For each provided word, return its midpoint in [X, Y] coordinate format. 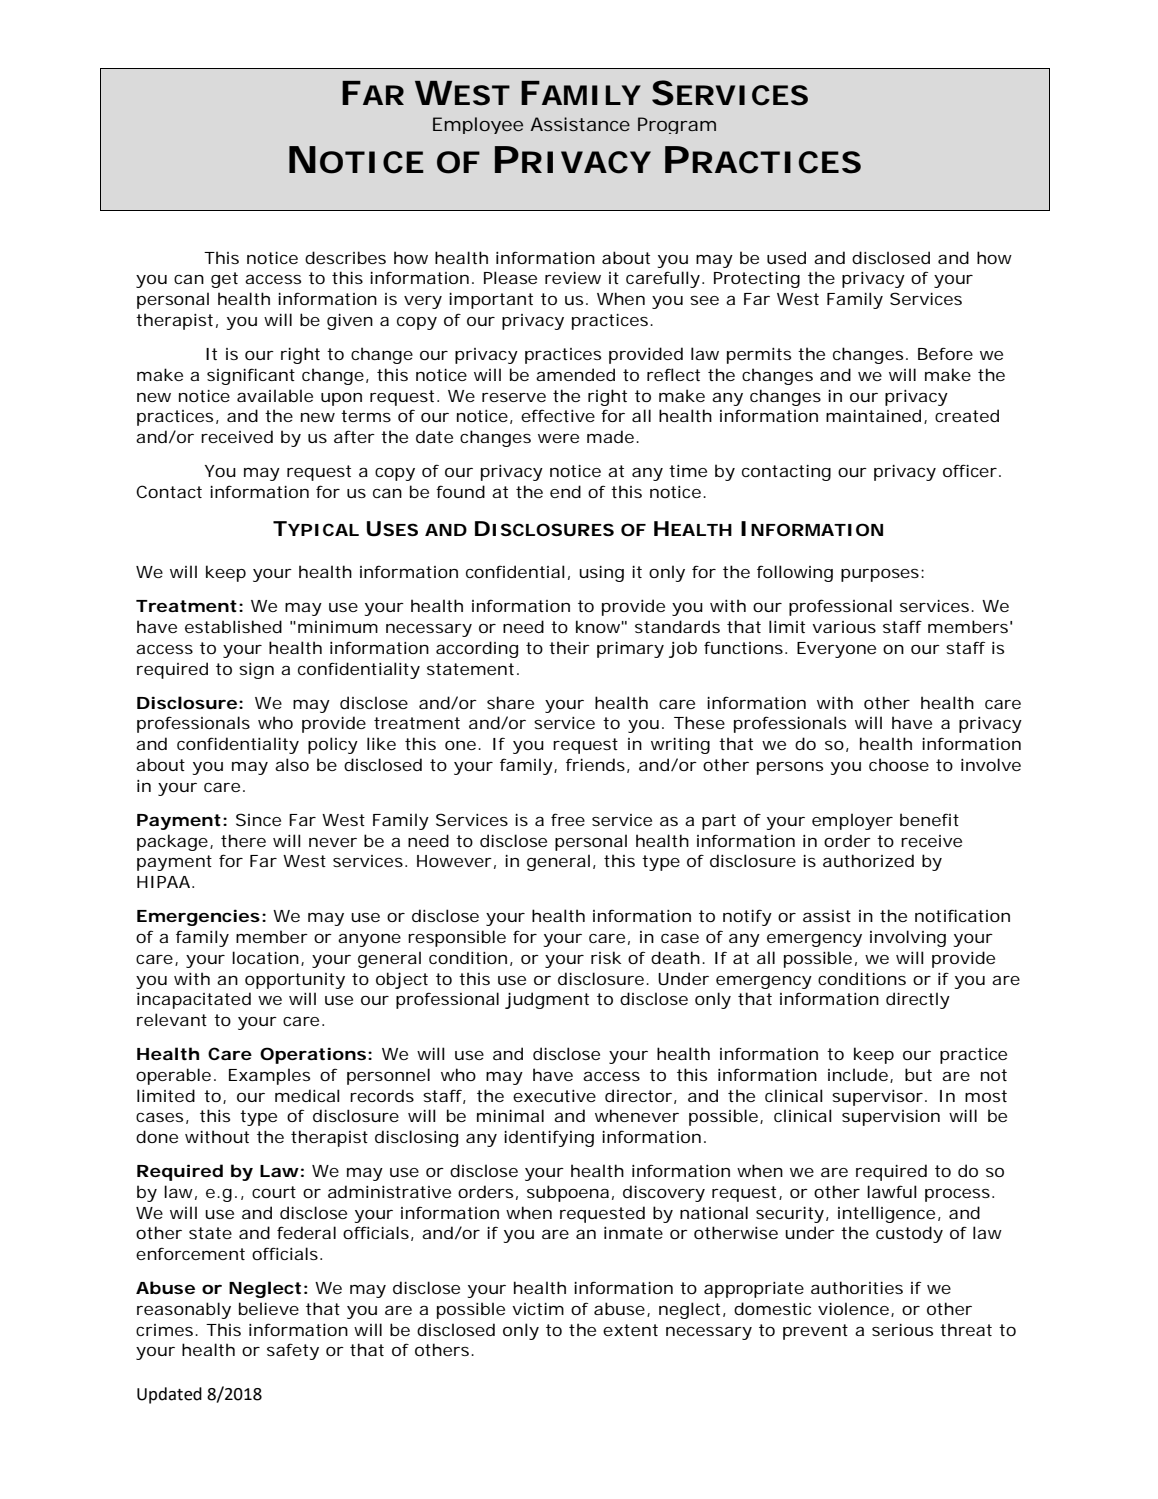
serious [902, 1330]
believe [269, 1308]
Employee [478, 125]
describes [345, 257]
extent [630, 1330]
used [786, 257]
